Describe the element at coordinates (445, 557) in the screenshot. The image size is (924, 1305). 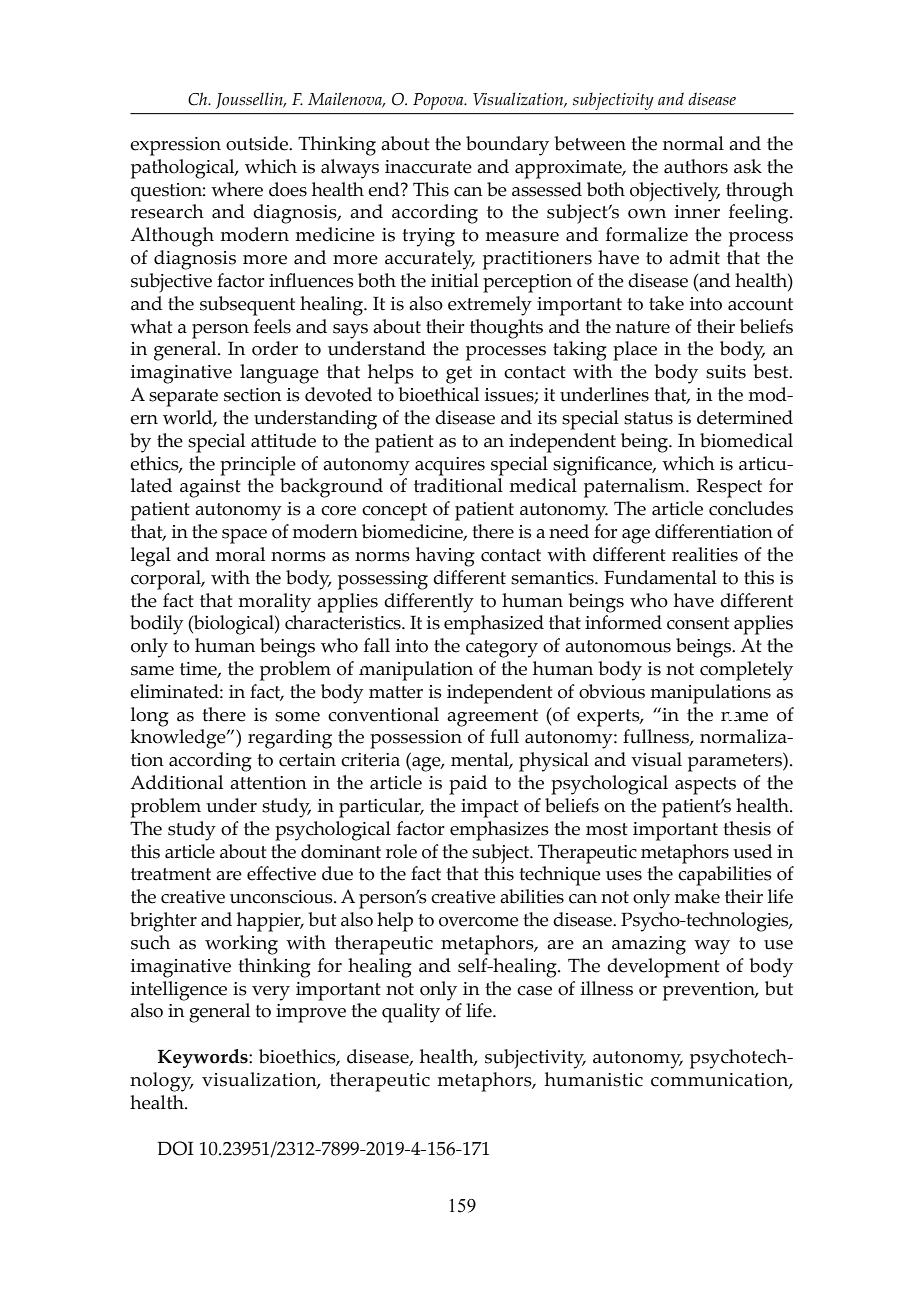
I see `having` at that location.
